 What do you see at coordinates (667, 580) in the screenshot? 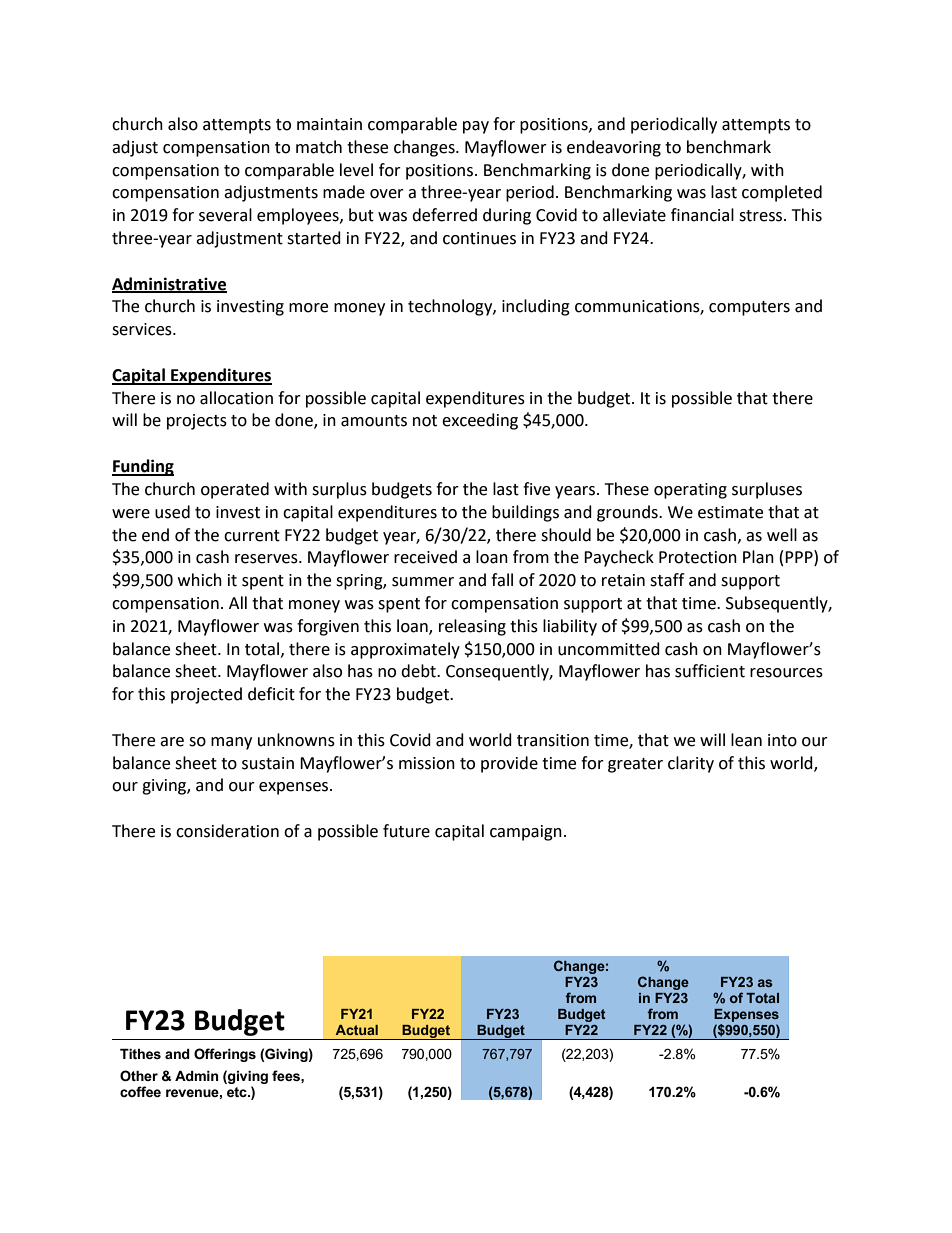
I see `staff` at bounding box center [667, 580].
